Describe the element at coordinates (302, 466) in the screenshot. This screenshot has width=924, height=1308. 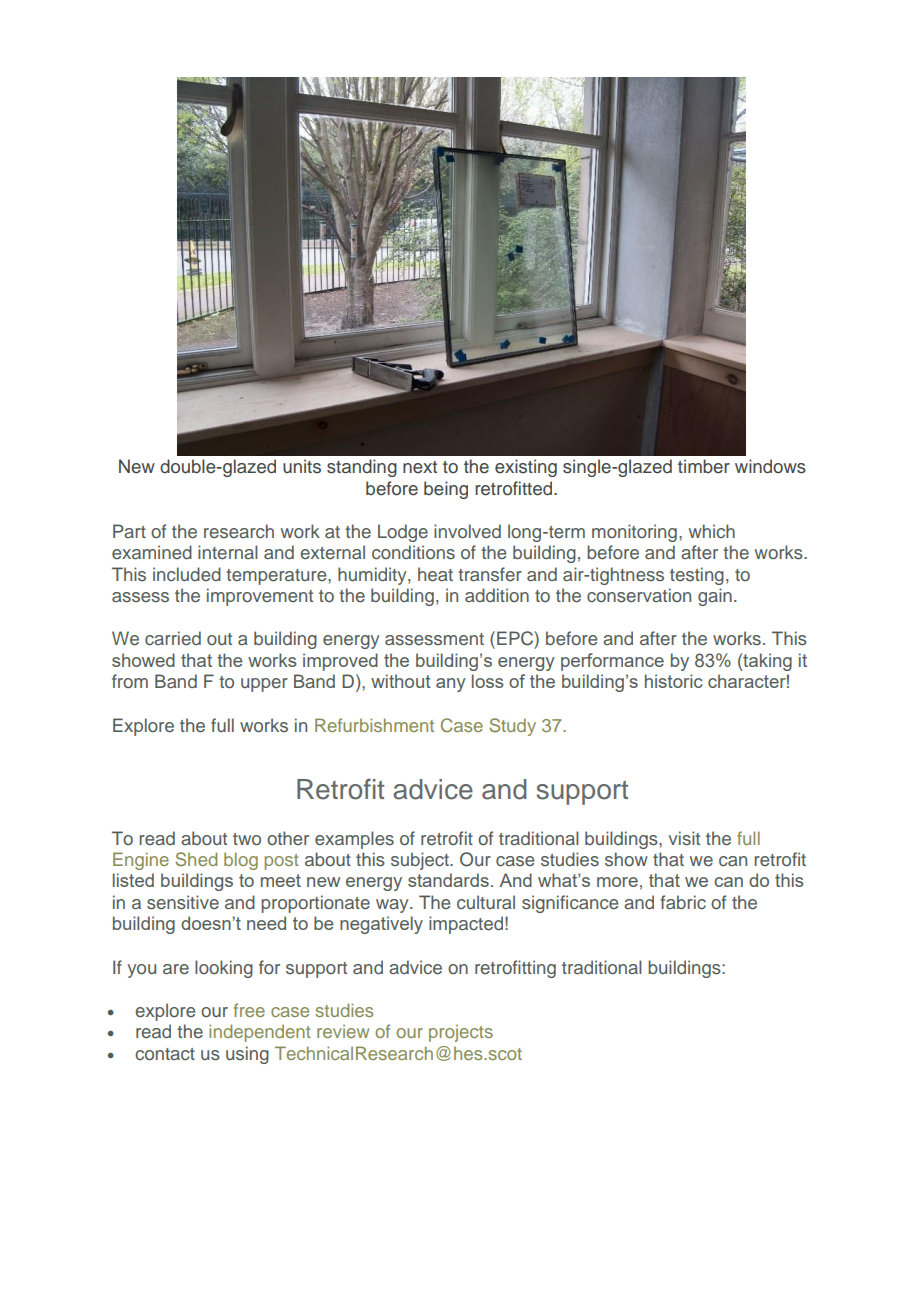
I see `units` at that location.
